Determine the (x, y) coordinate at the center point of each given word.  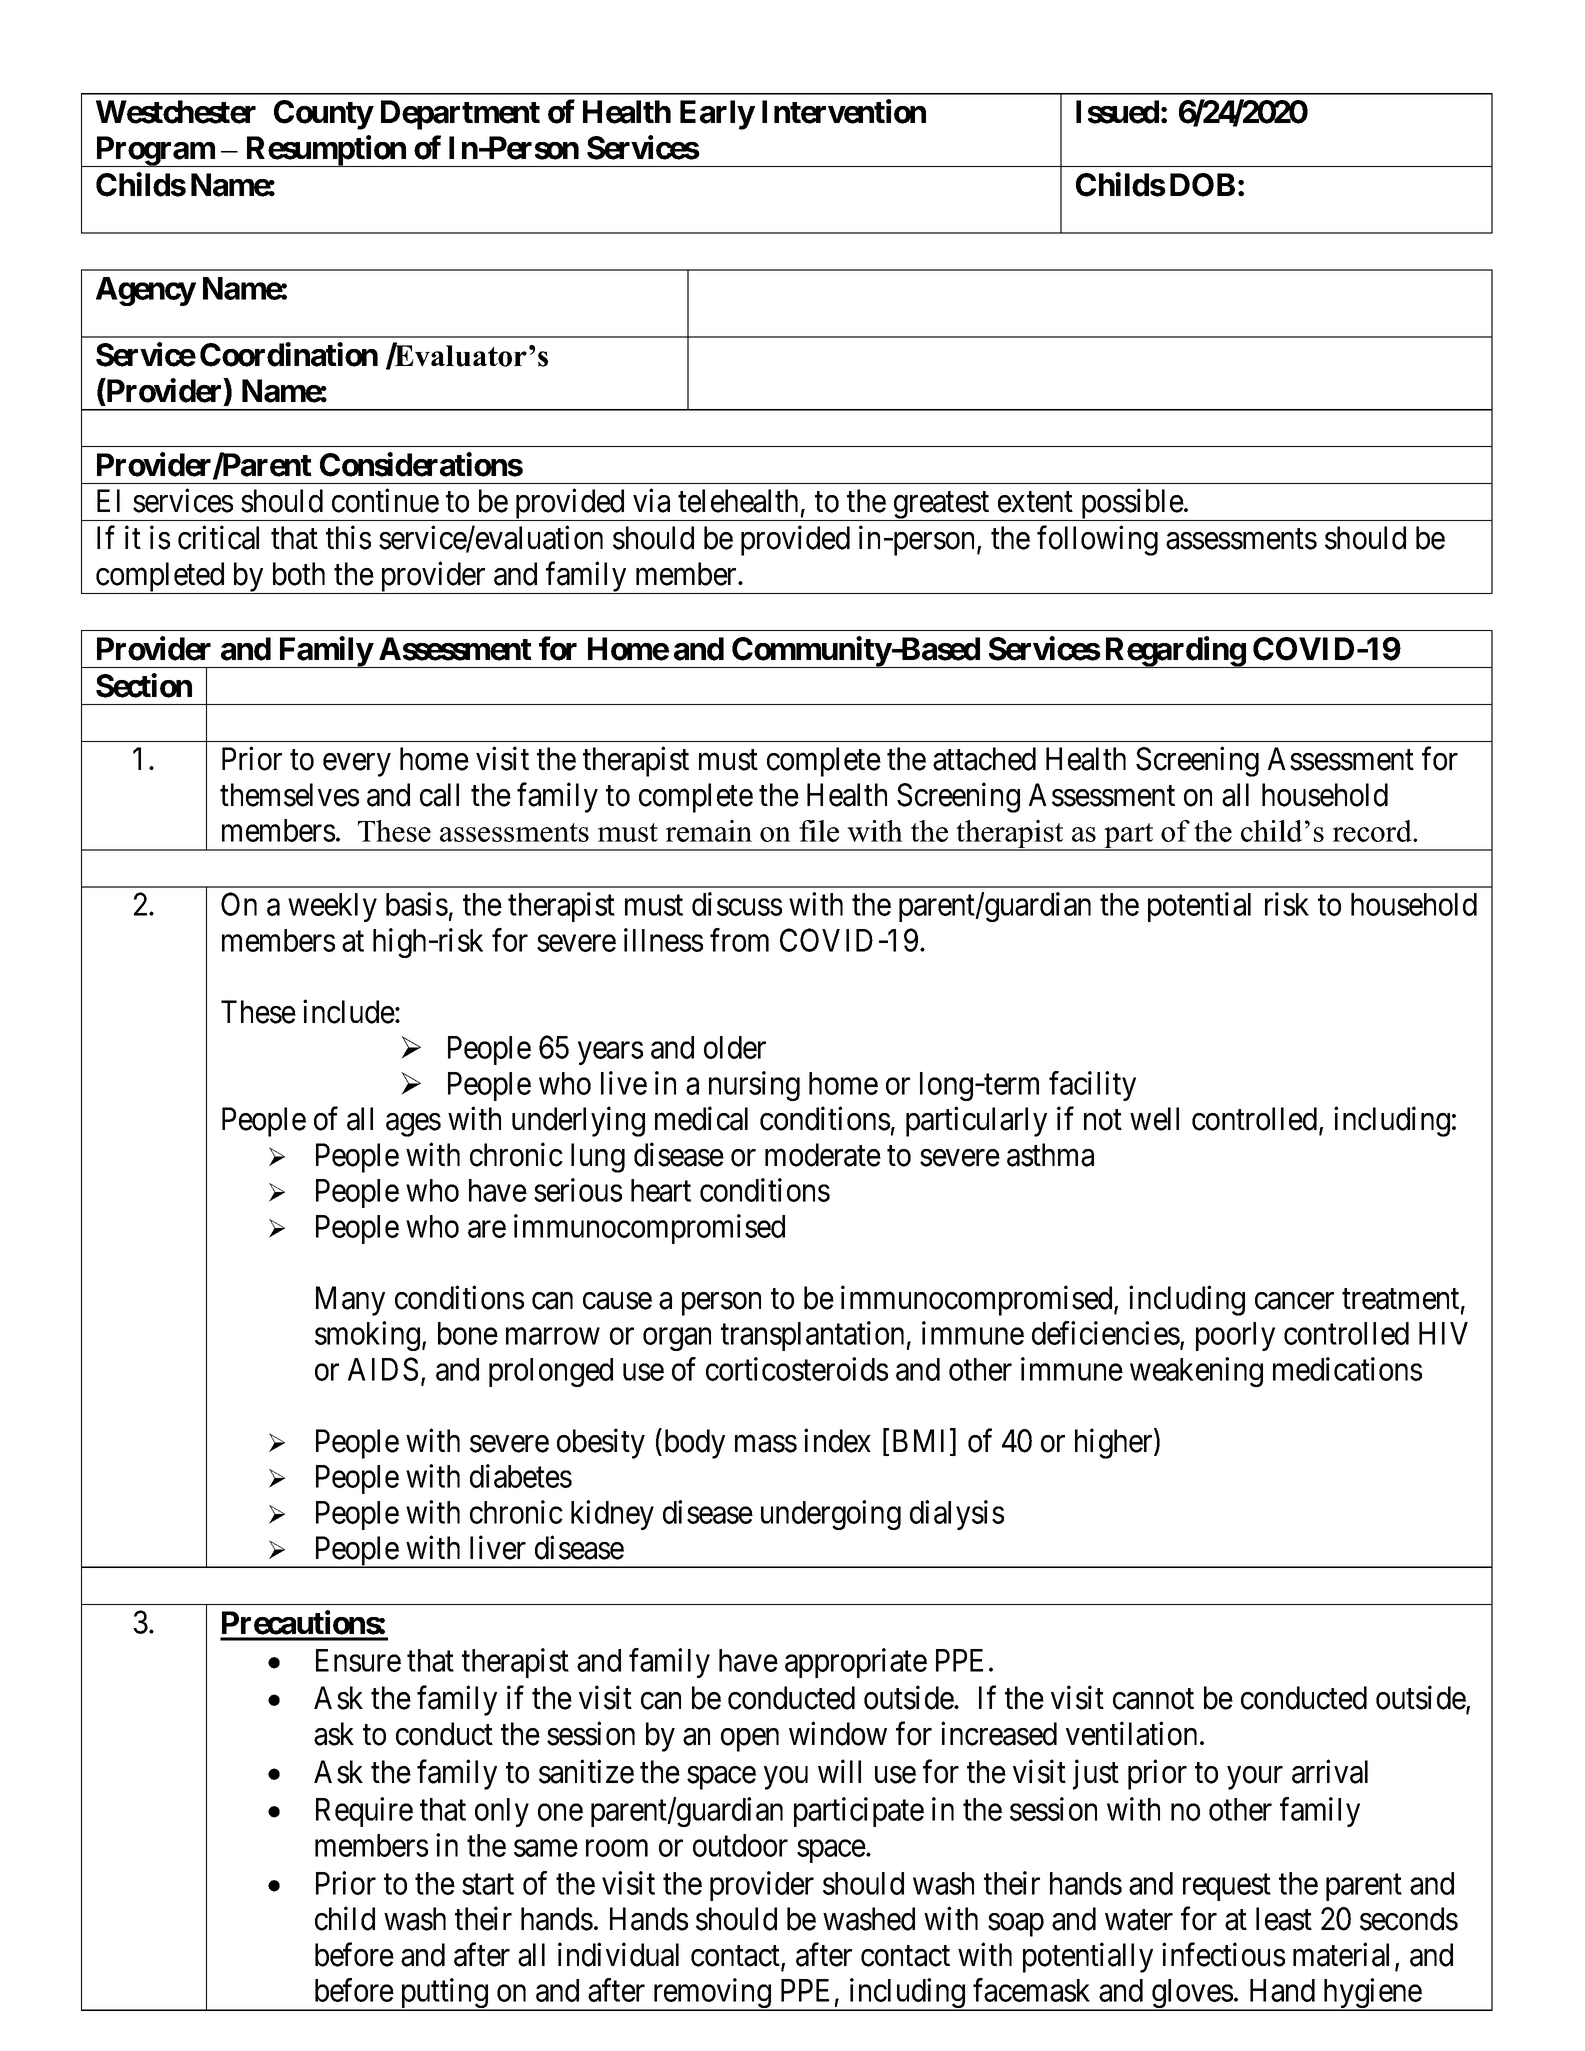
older (735, 1047)
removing (711, 1994)
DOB (1202, 185)
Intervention (844, 111)
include (349, 1011)
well (1154, 1119)
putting (444, 1994)
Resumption (326, 151)
